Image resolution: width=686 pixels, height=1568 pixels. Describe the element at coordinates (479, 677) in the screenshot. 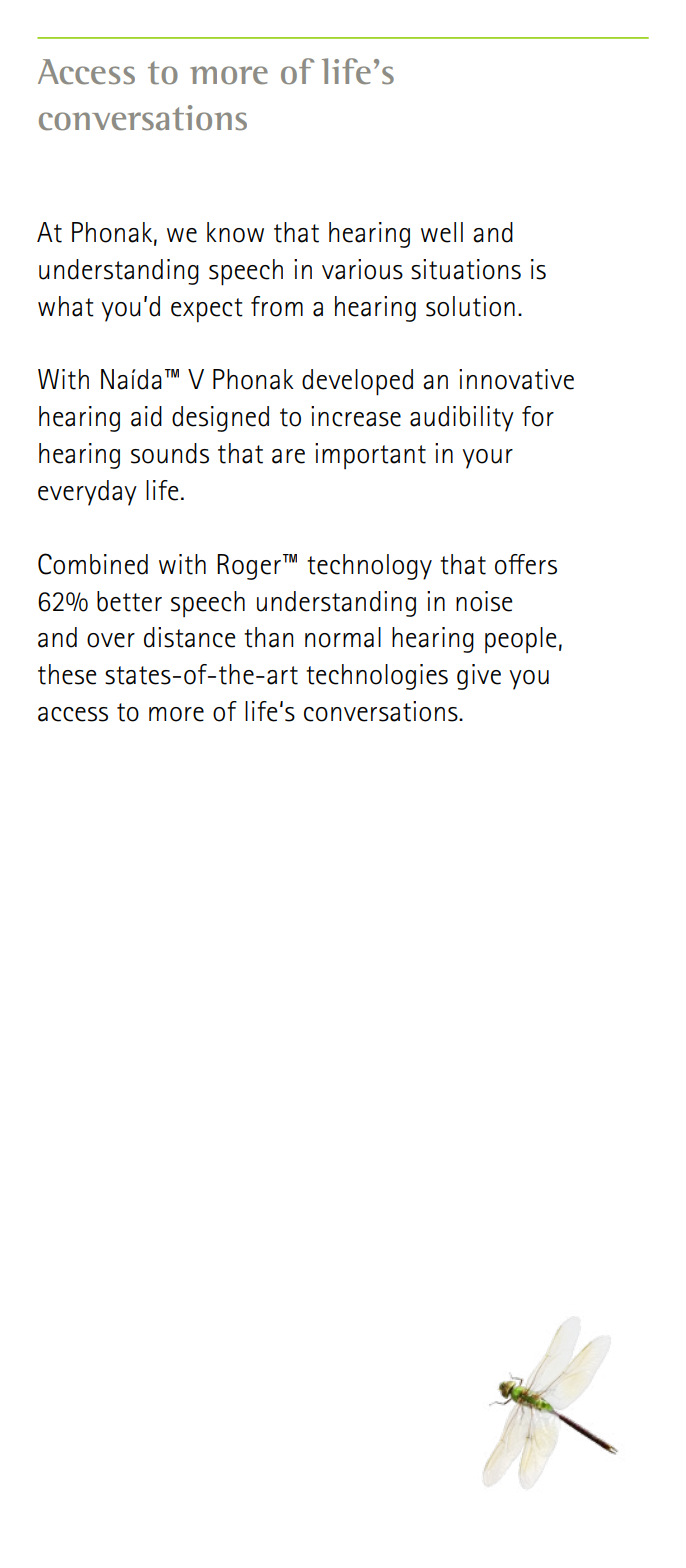

I see `give` at that location.
